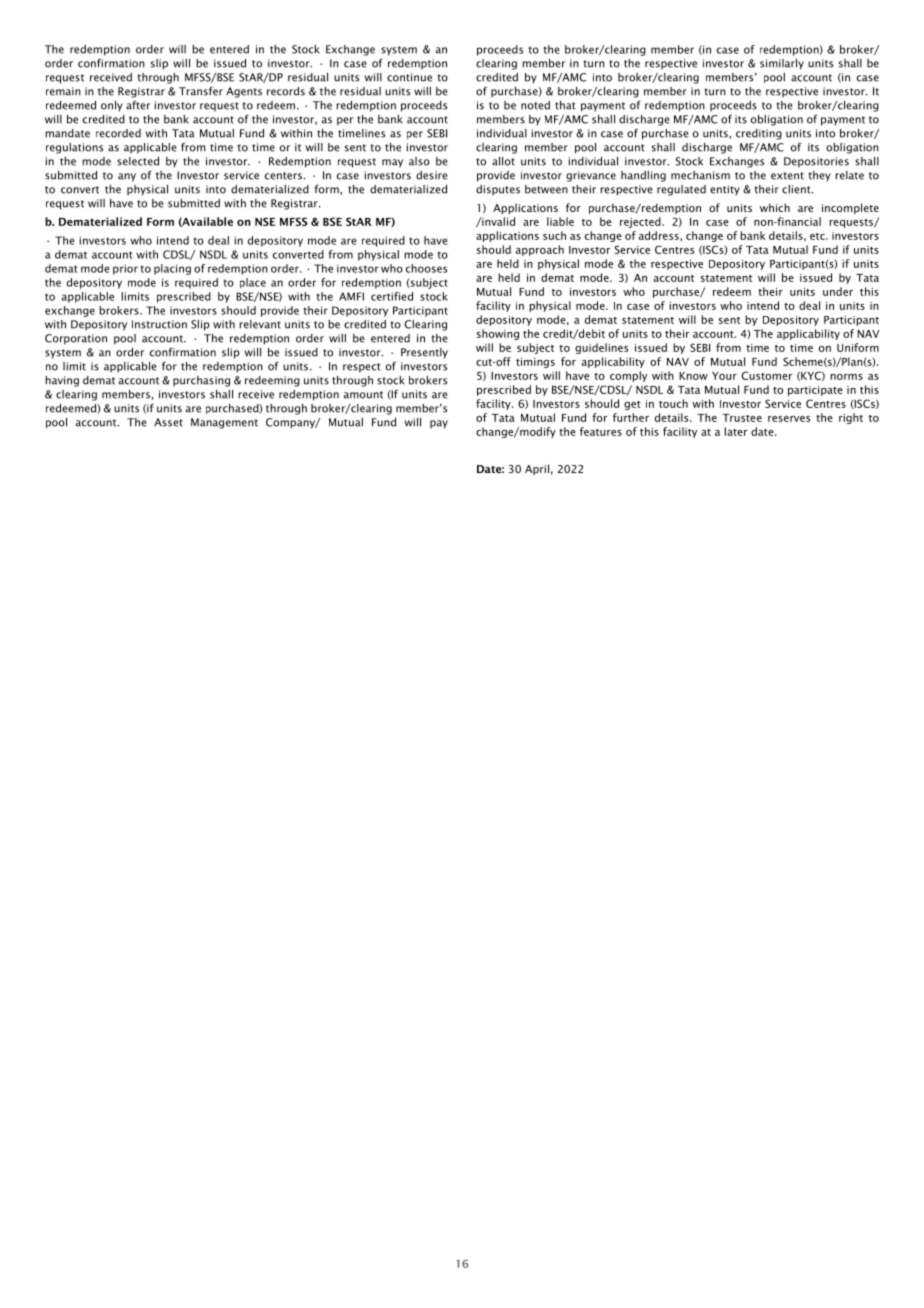 This screenshot has width=924, height=1308. I want to click on continue, so click(409, 77).
